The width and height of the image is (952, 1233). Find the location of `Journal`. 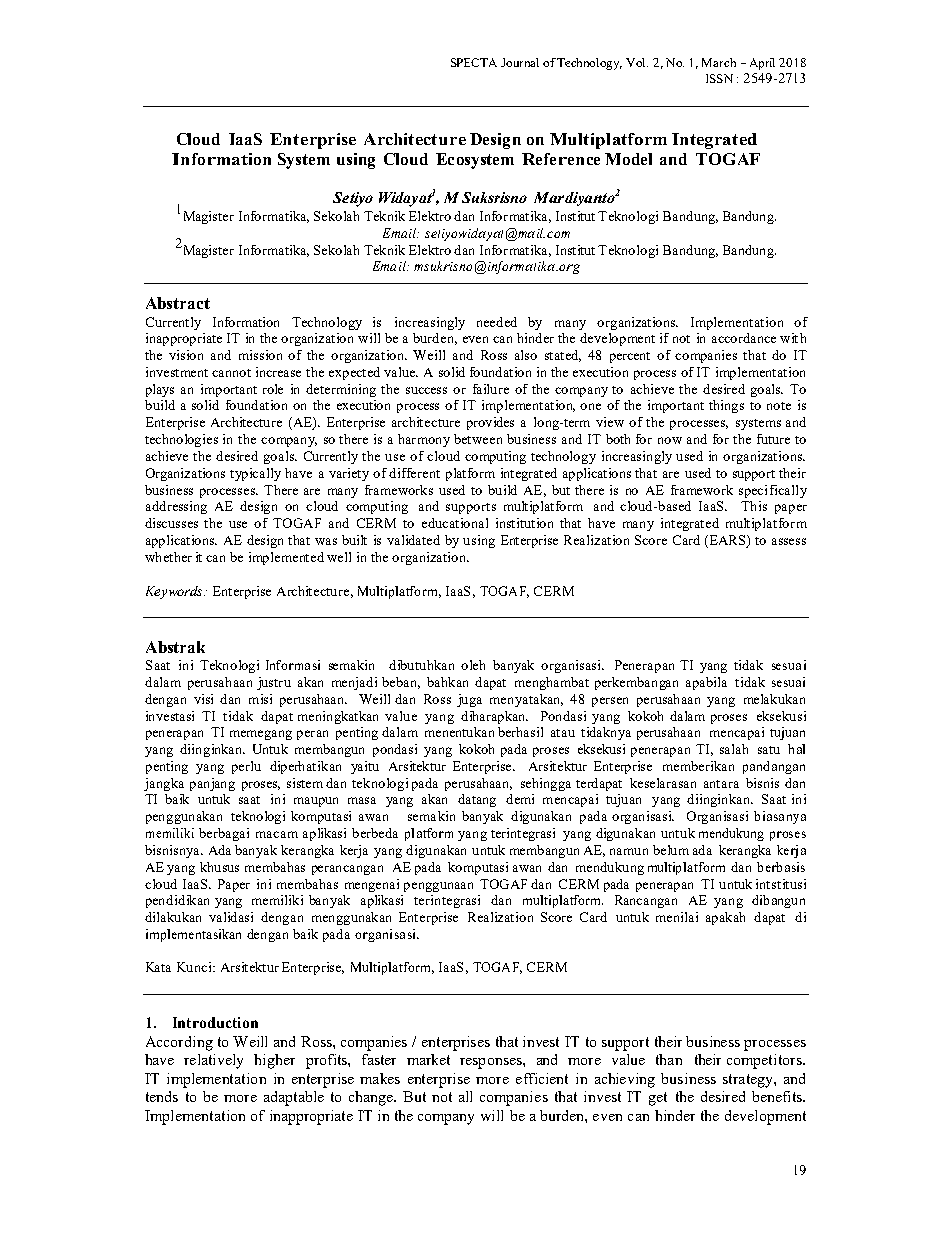

Journal is located at coordinates (520, 62).
